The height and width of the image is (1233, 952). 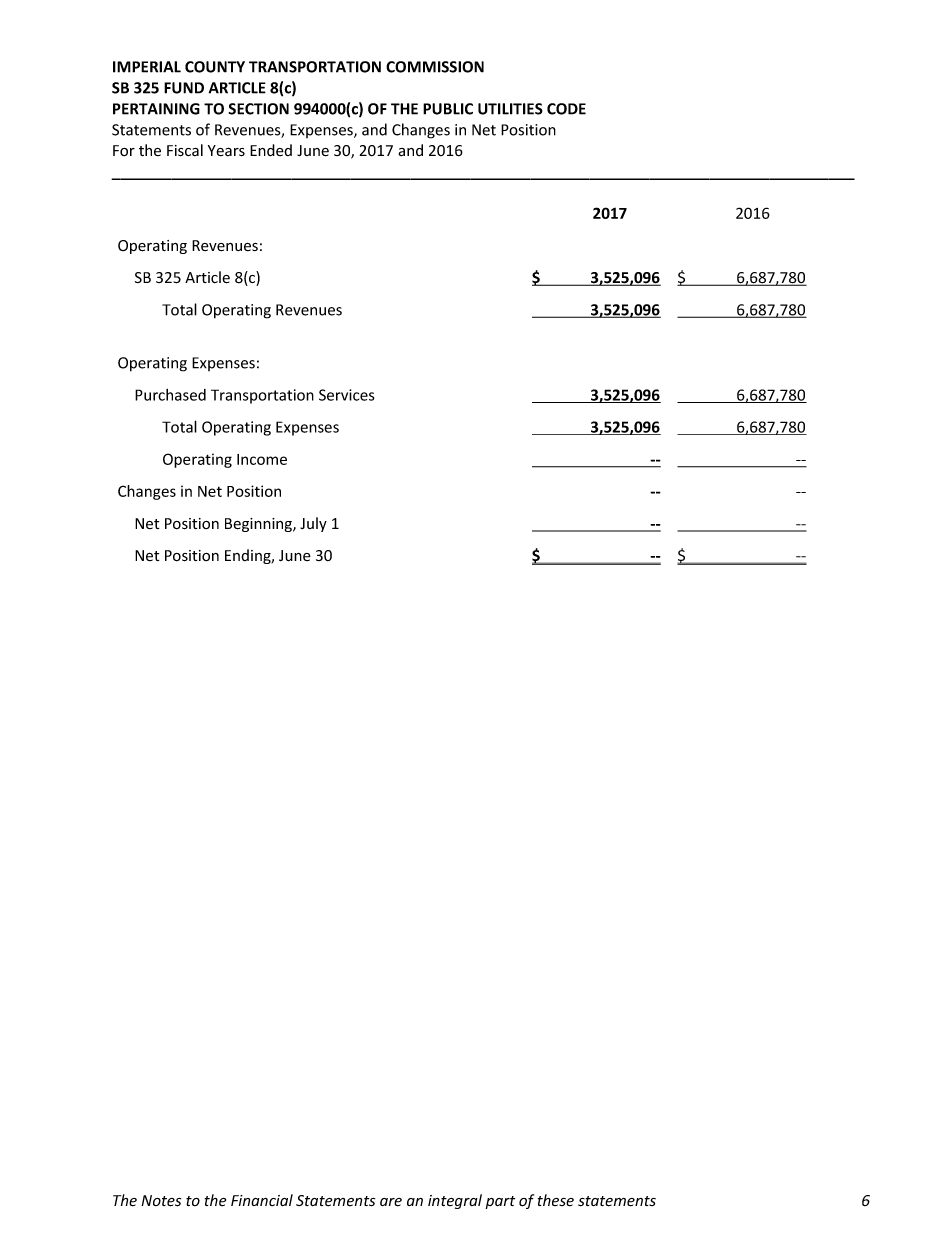 What do you see at coordinates (500, 1202) in the image?
I see `part` at bounding box center [500, 1202].
